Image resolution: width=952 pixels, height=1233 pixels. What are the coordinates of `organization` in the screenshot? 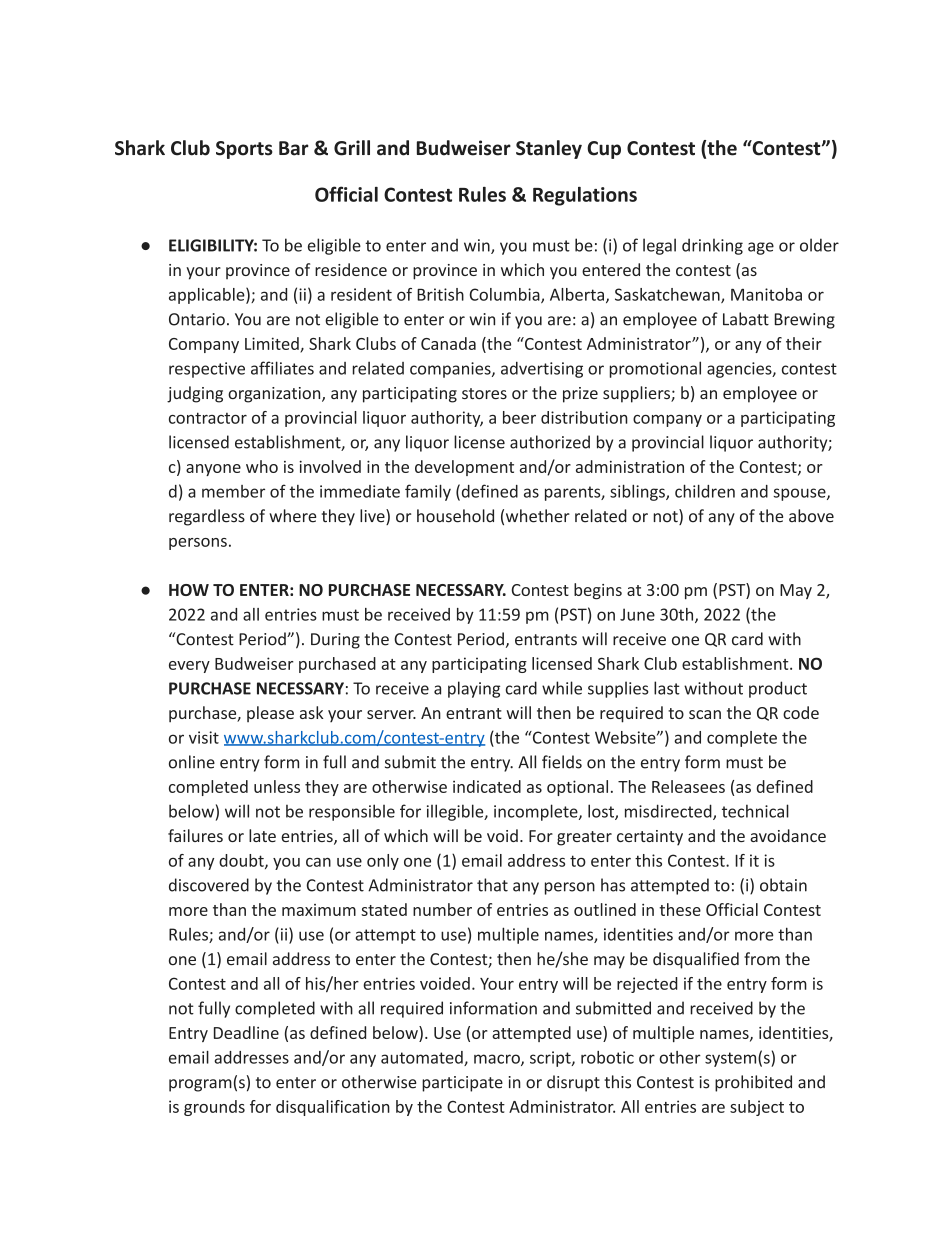 It's located at (275, 395).
